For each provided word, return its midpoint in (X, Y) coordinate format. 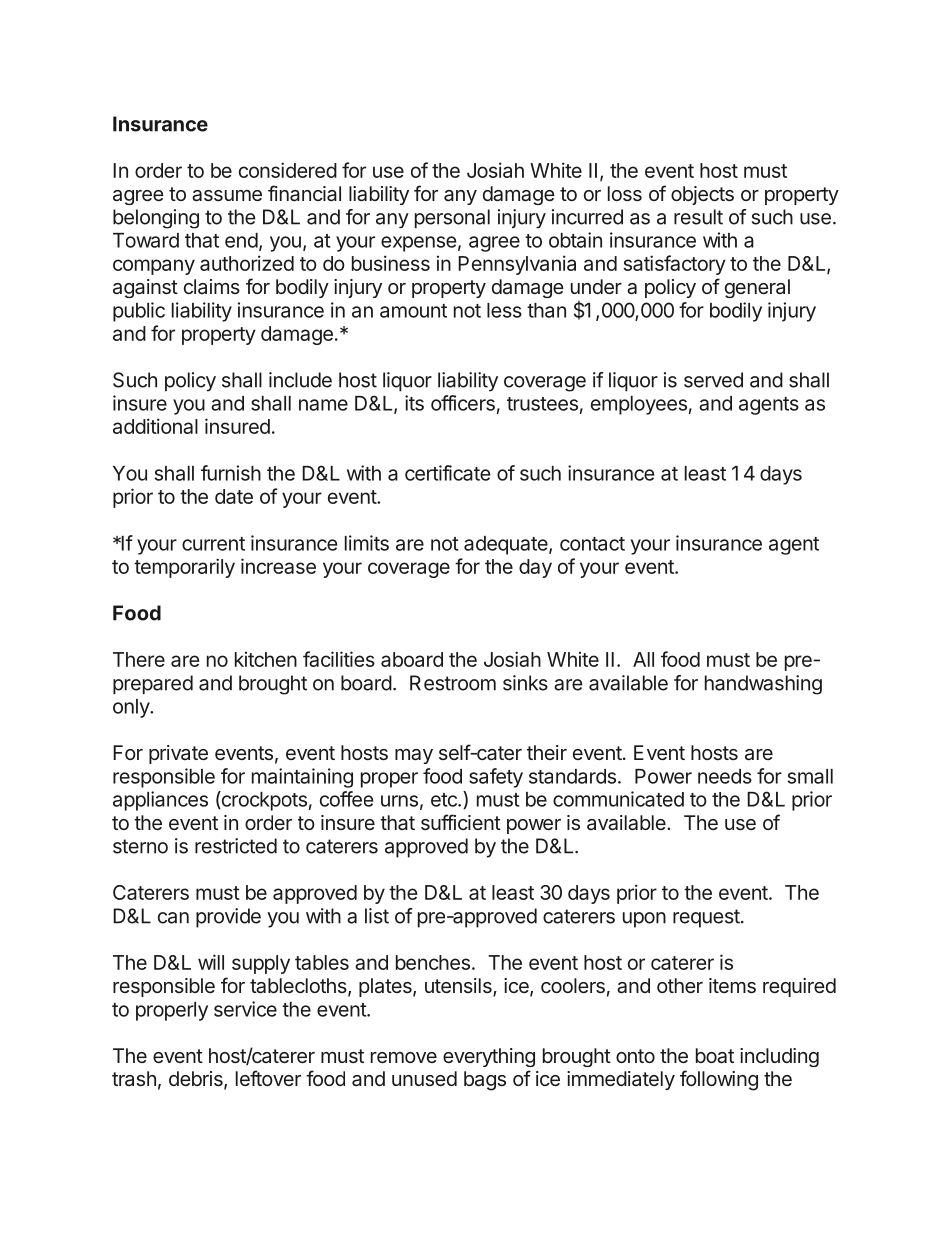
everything (489, 1057)
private (178, 754)
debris (197, 1080)
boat (715, 1056)
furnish (231, 473)
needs (725, 776)
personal (452, 218)
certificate (447, 473)
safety (496, 778)
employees (639, 405)
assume (227, 196)
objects (702, 195)
